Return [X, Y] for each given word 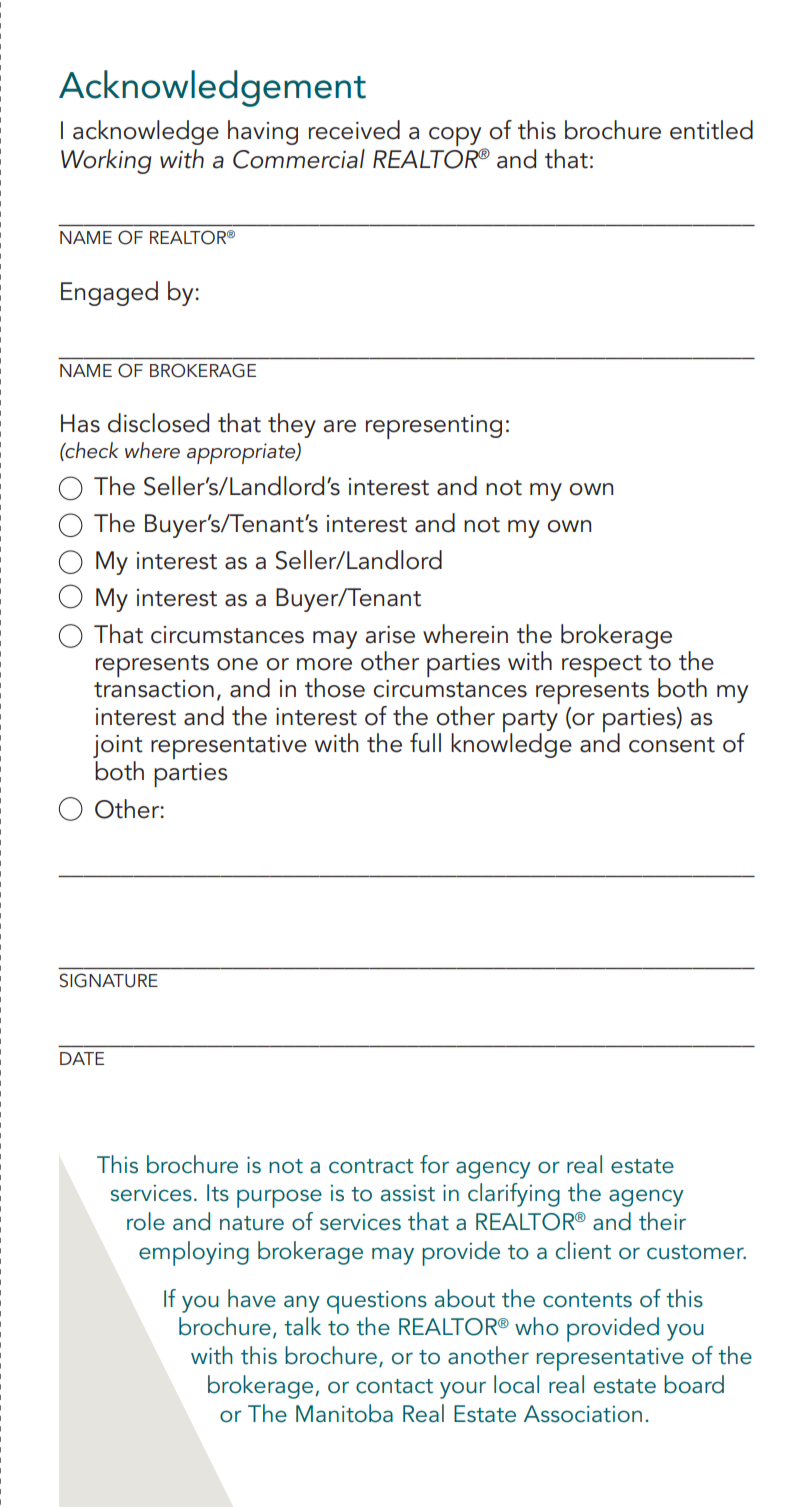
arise [390, 635]
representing [434, 427]
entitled [711, 130]
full [425, 743]
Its [218, 1193]
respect [602, 666]
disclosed [158, 423]
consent [672, 745]
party [530, 722]
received [354, 130]
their [662, 1221]
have [252, 1298]
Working [106, 161]
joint [118, 746]
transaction [154, 689]
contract [371, 1166]
